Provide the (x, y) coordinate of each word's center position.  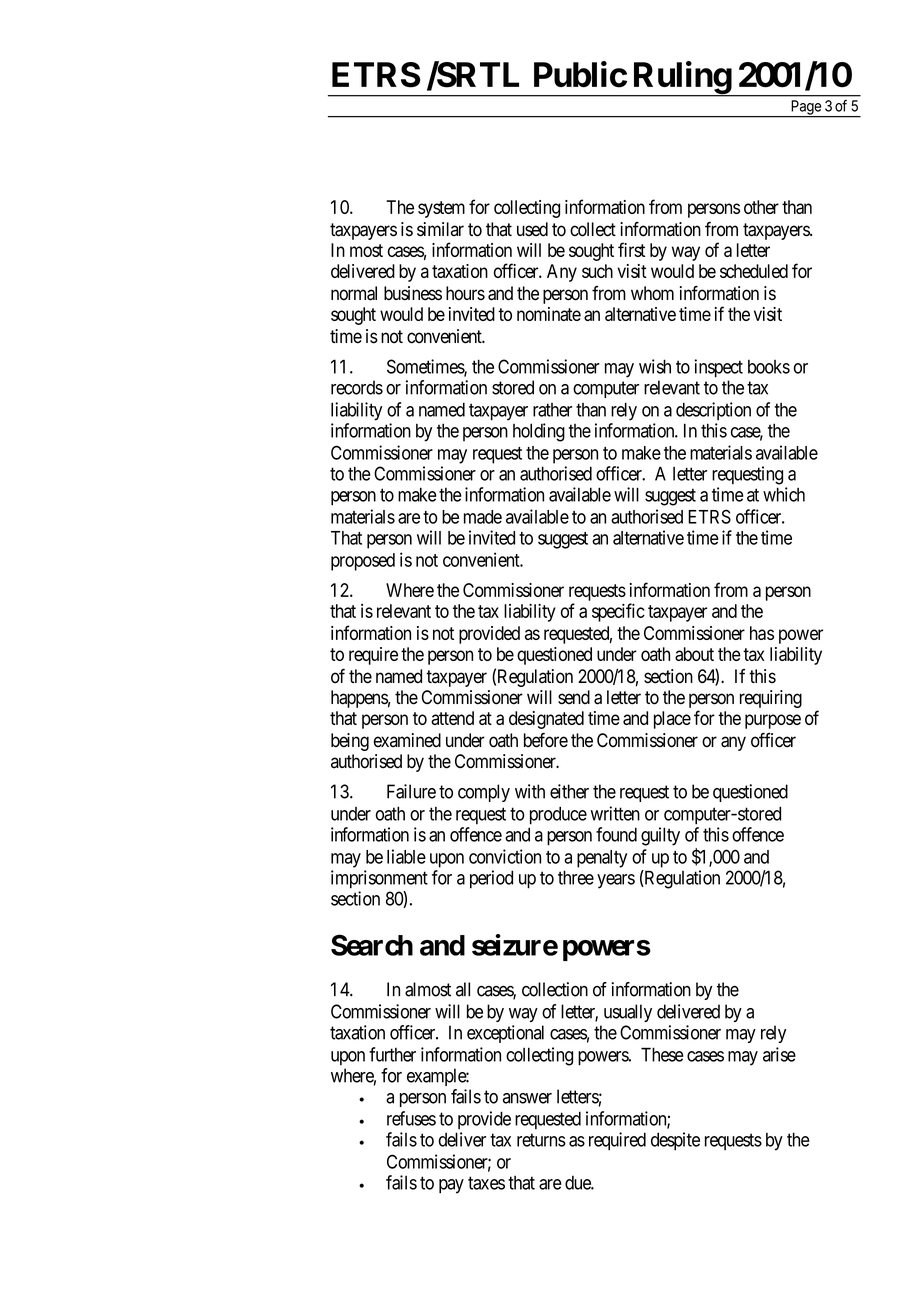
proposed (363, 562)
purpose (773, 721)
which (784, 494)
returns (541, 1140)
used (532, 229)
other (761, 207)
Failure (411, 791)
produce (558, 815)
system (441, 209)
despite (675, 1141)
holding (539, 432)
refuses (411, 1118)
